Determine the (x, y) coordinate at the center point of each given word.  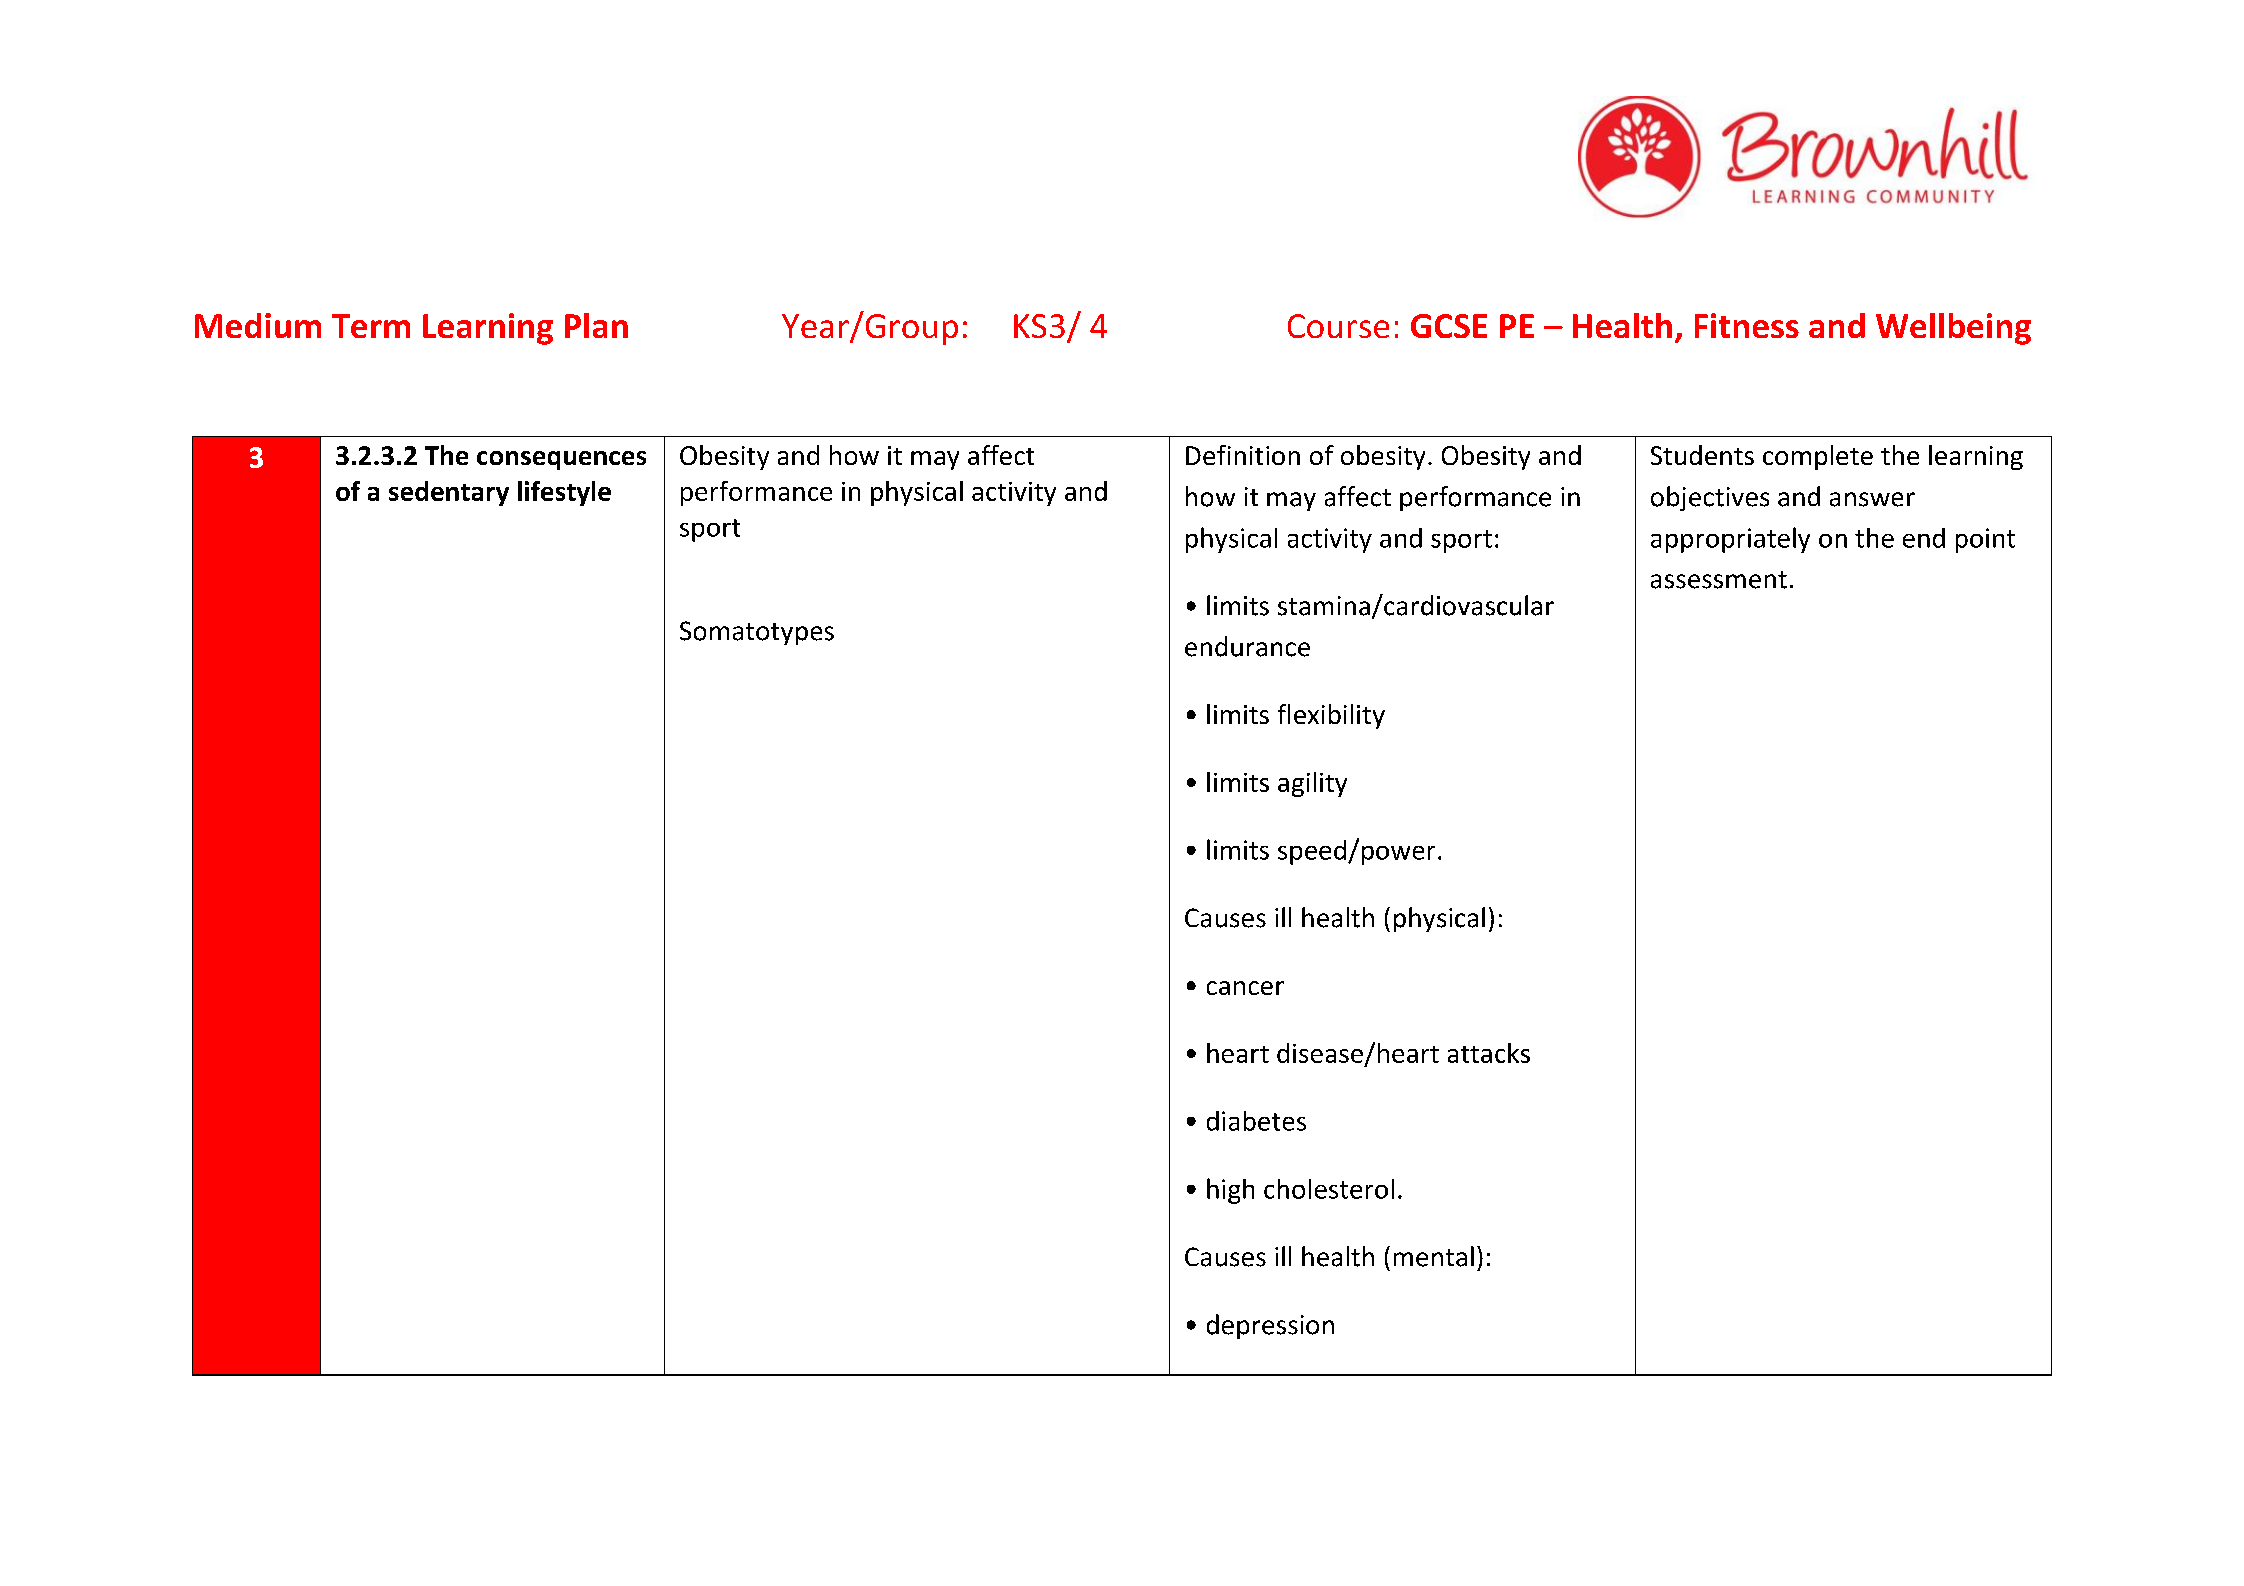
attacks (1489, 1053)
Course (1338, 326)
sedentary (449, 493)
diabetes (1256, 1121)
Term (371, 326)
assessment (1719, 580)
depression (1270, 1326)
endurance (1247, 646)
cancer (1245, 988)
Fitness (1747, 325)
